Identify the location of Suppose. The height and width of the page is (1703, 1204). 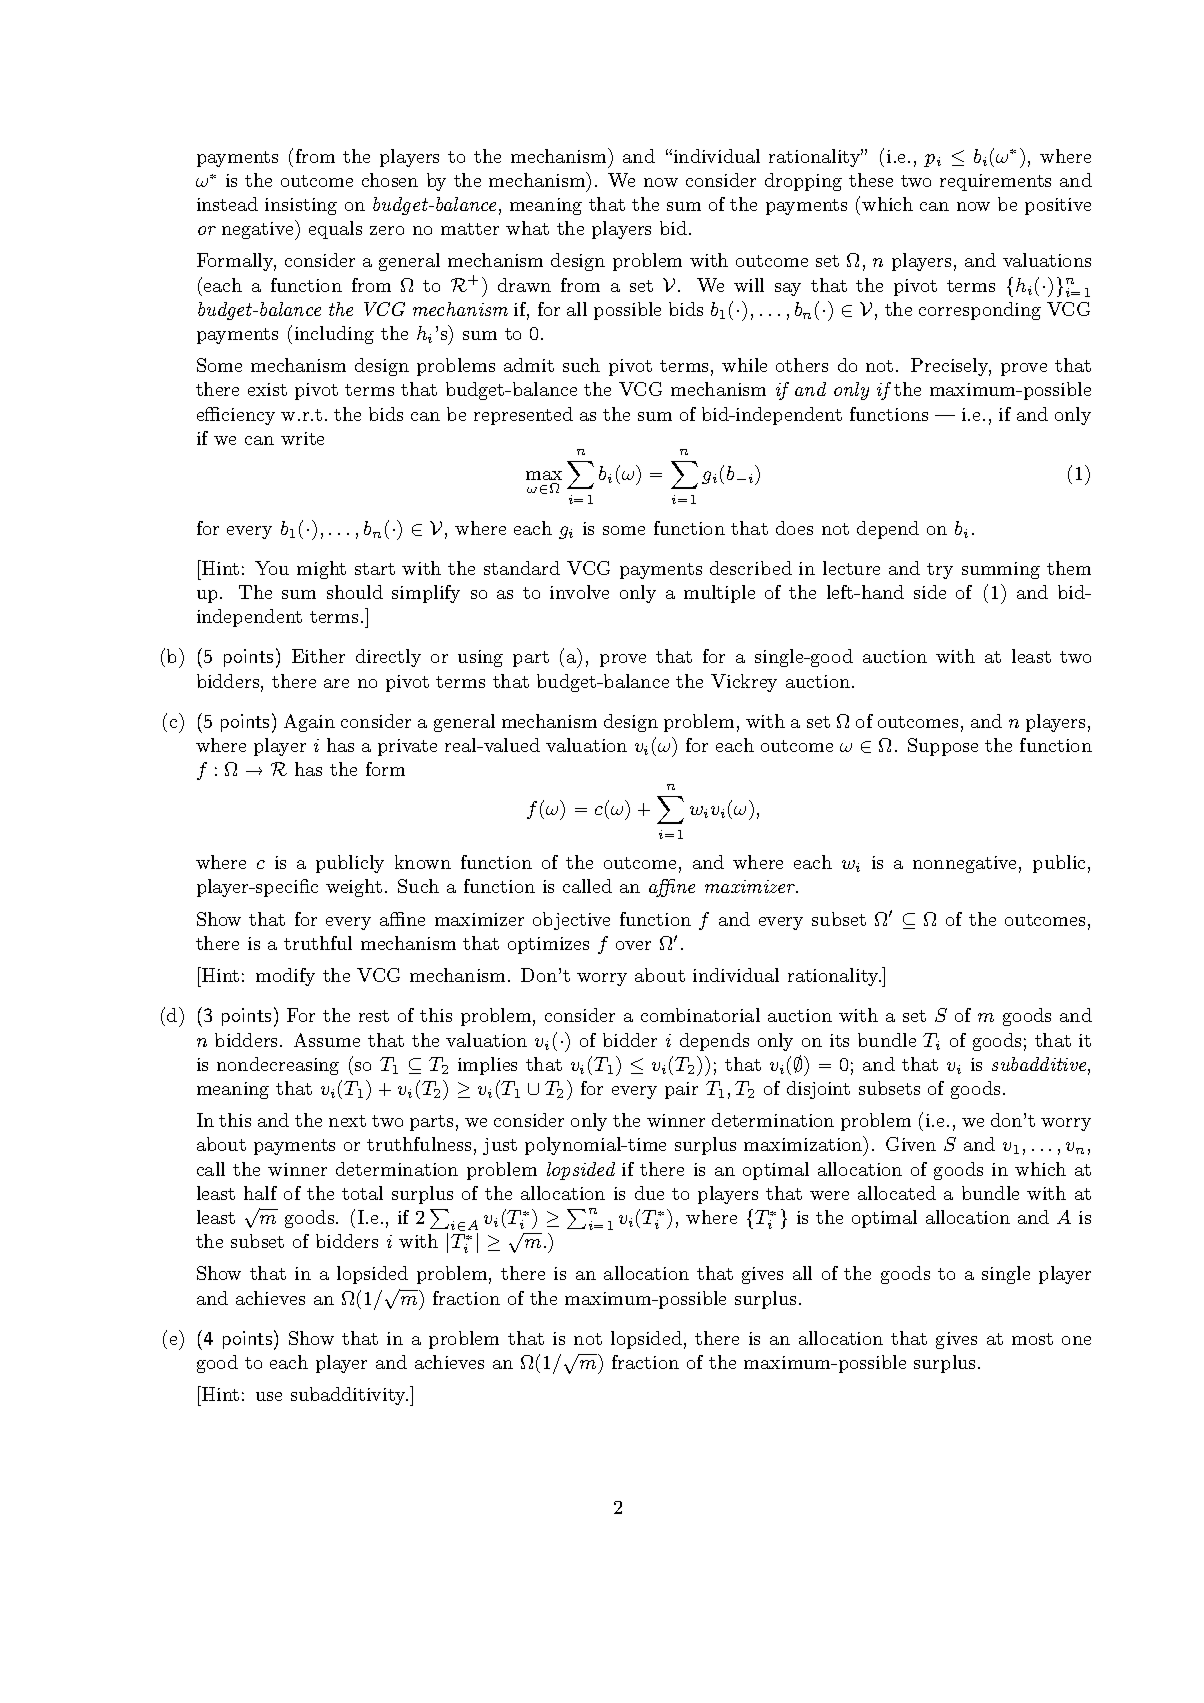
(943, 747).
